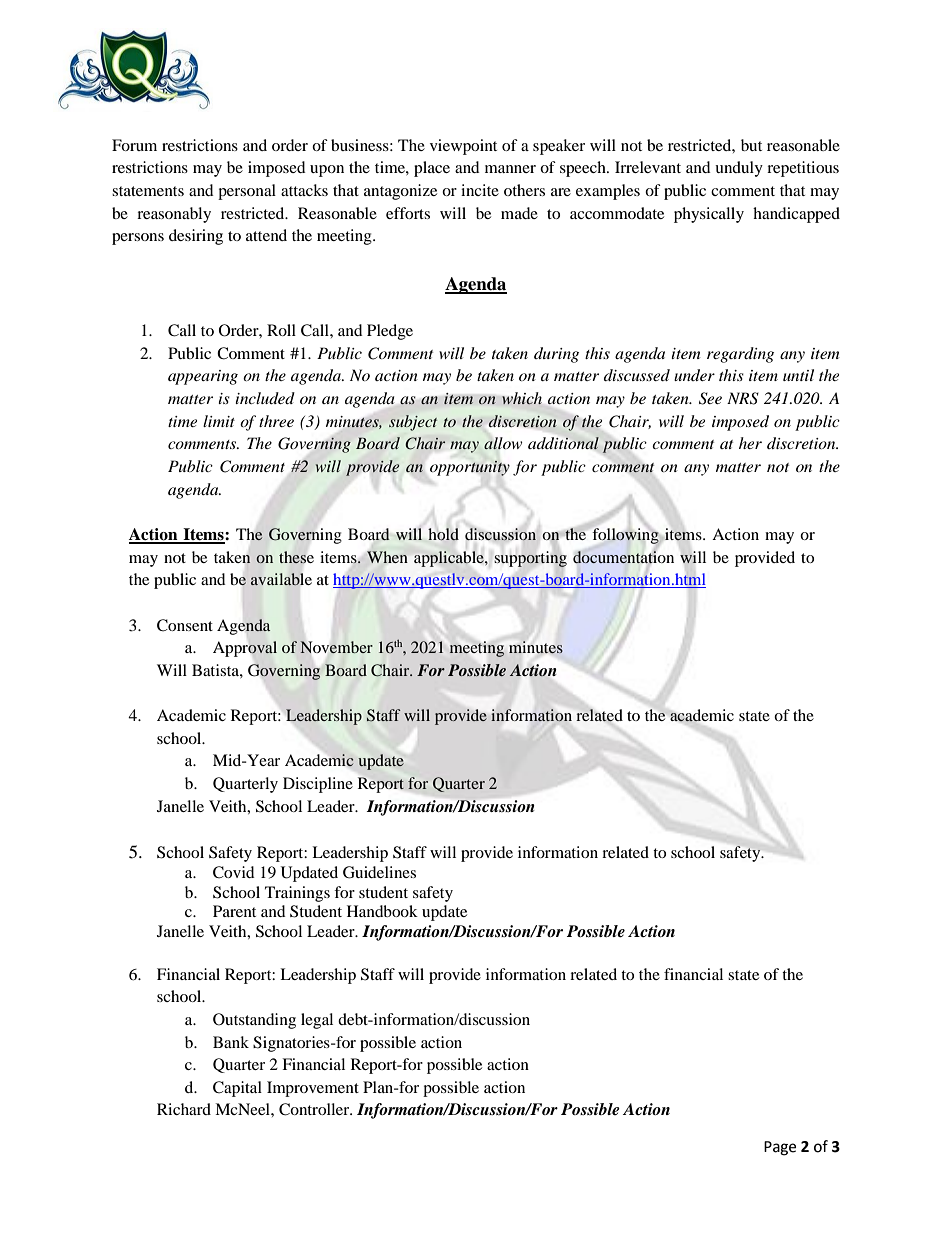 This screenshot has height=1233, width=952. I want to click on documentation, so click(623, 557).
